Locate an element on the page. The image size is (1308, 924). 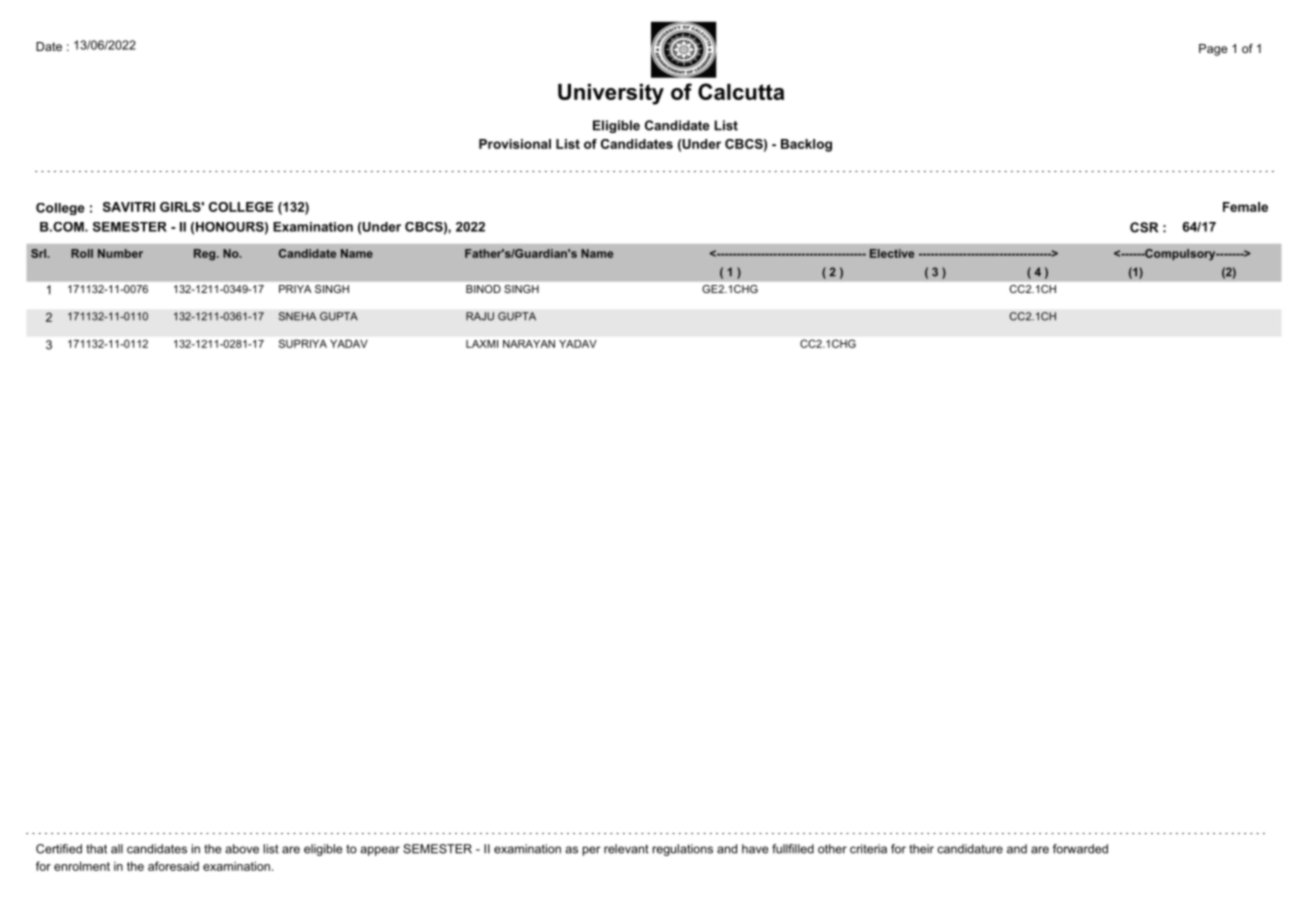
relevant is located at coordinates (626, 849).
